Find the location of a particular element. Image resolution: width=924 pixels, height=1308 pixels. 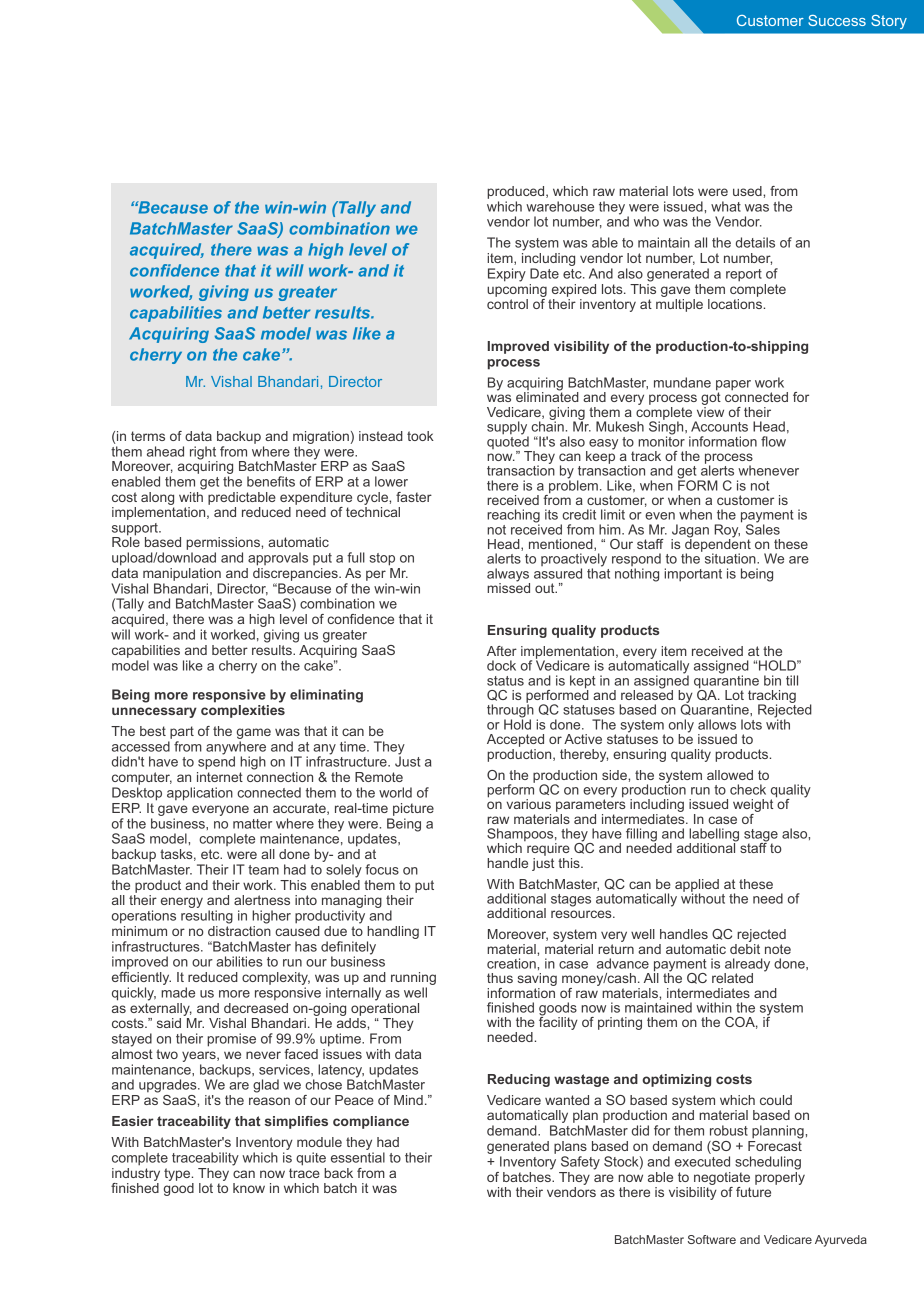

weight is located at coordinates (753, 807).
